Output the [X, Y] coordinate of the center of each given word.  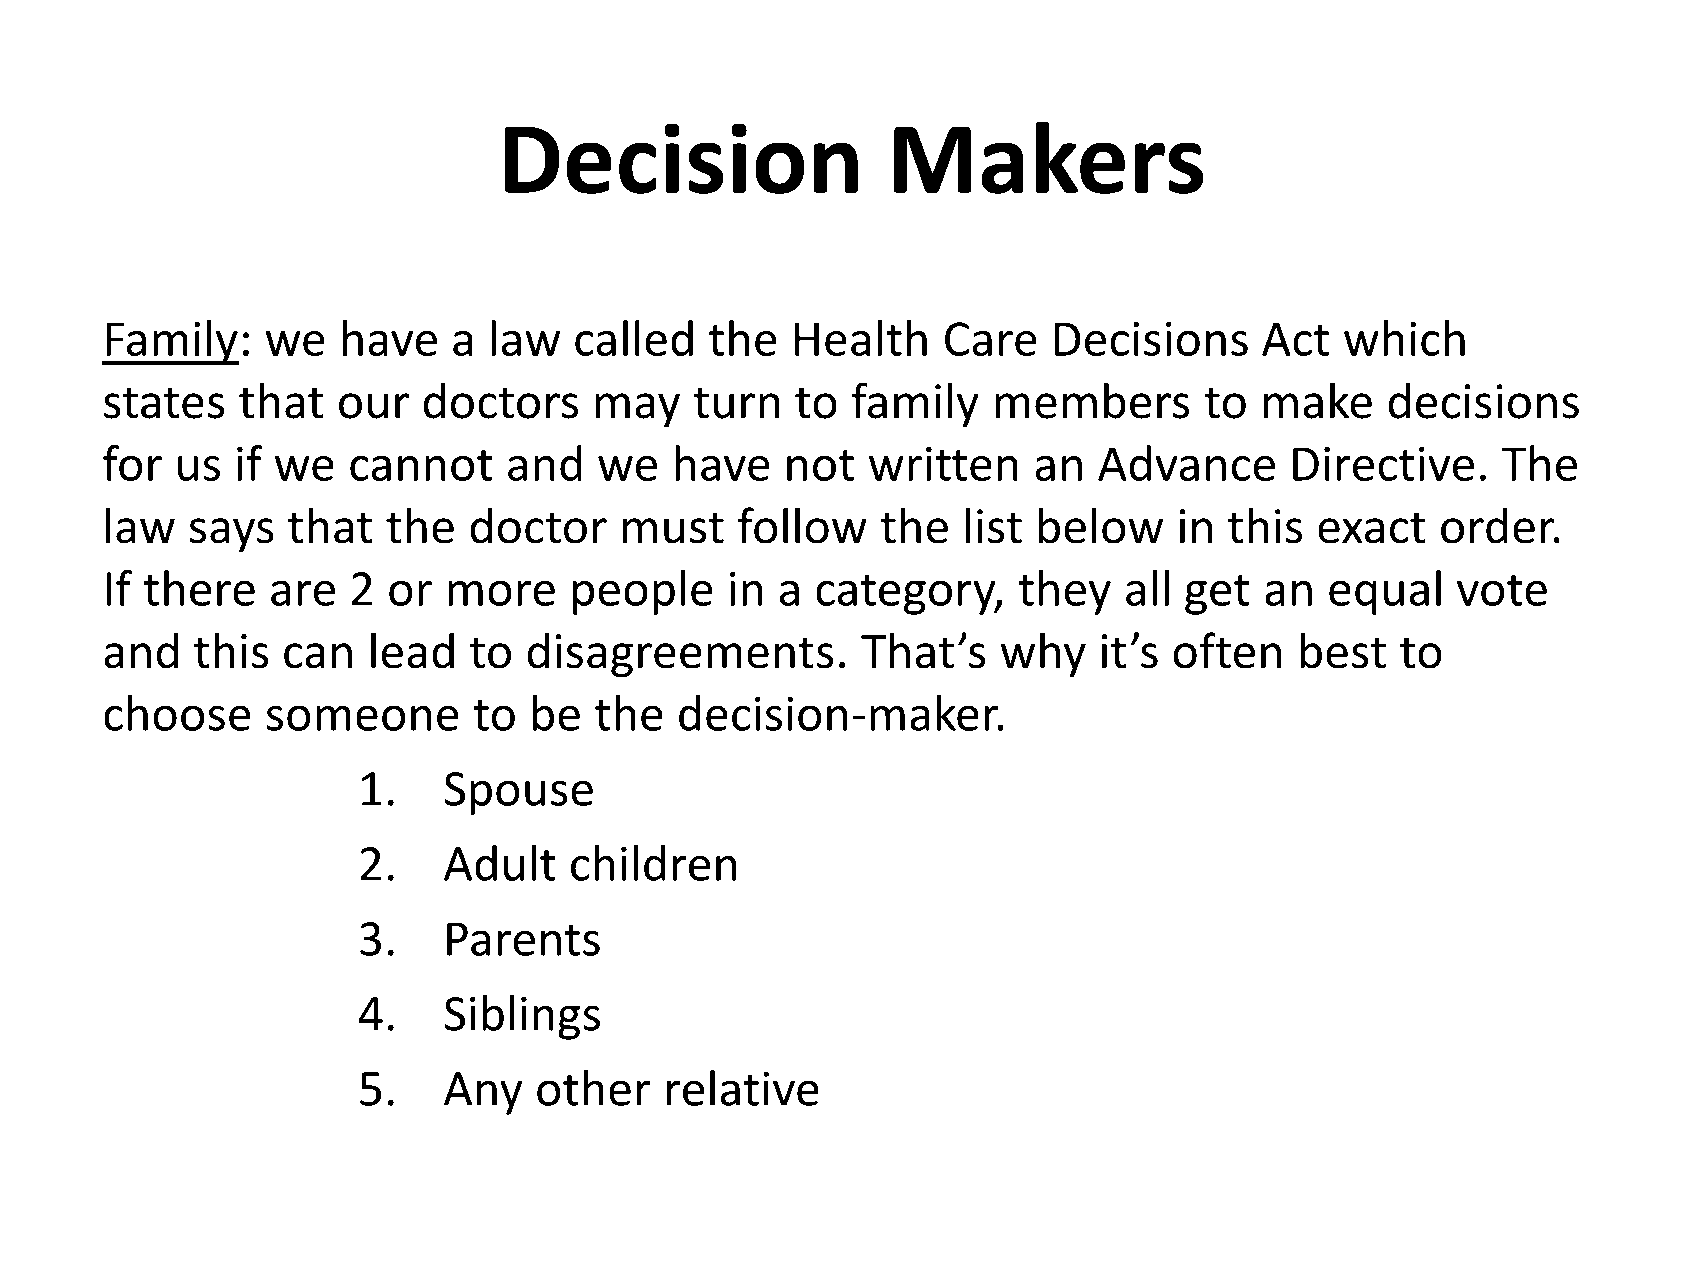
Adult [500, 863]
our [374, 406]
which [1404, 338]
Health [861, 338]
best [1343, 650]
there [199, 588]
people [643, 592]
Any [483, 1093]
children [653, 863]
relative [743, 1088]
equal [1385, 592]
